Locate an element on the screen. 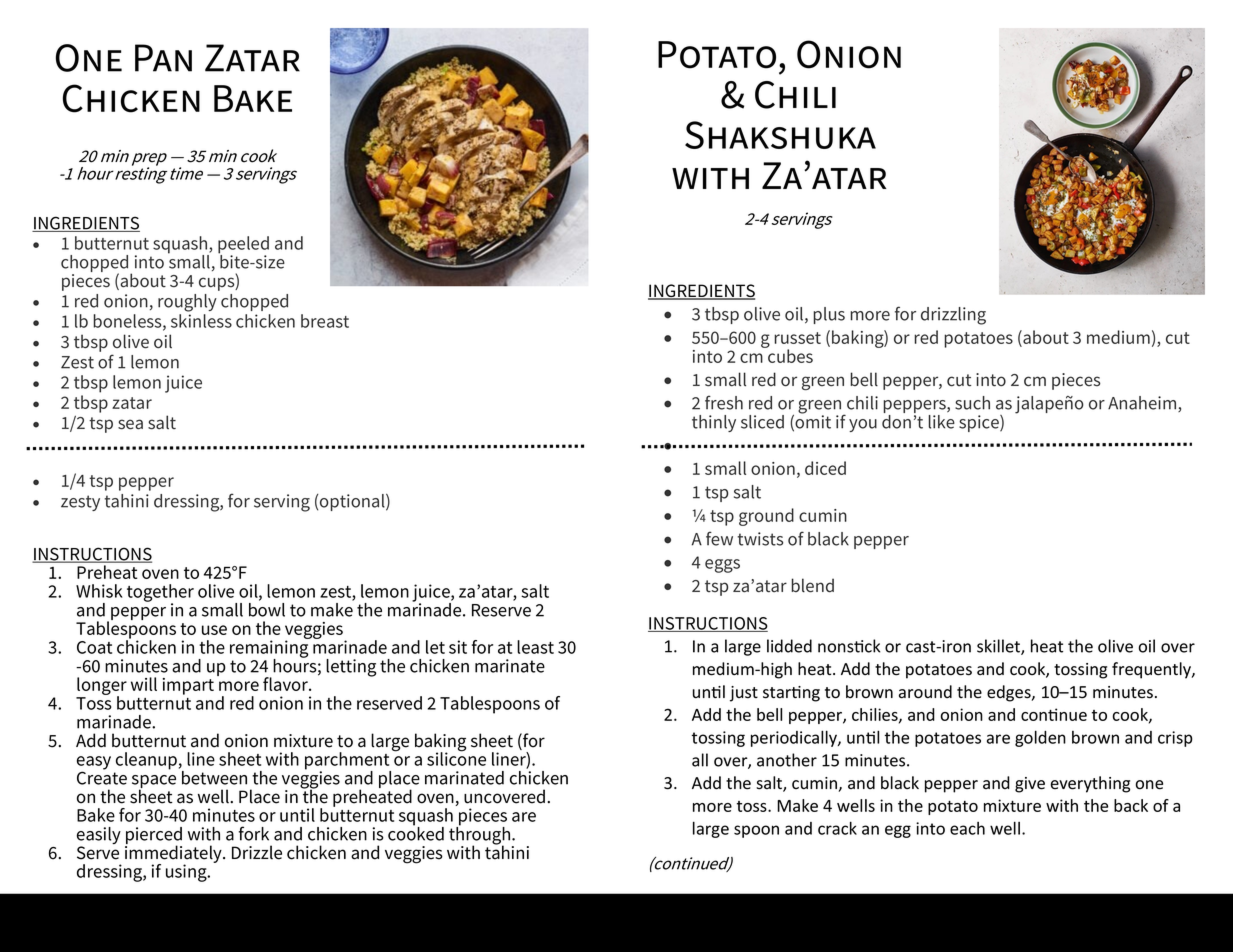 The height and width of the screenshot is (952, 1233). spice is located at coordinates (980, 423).
